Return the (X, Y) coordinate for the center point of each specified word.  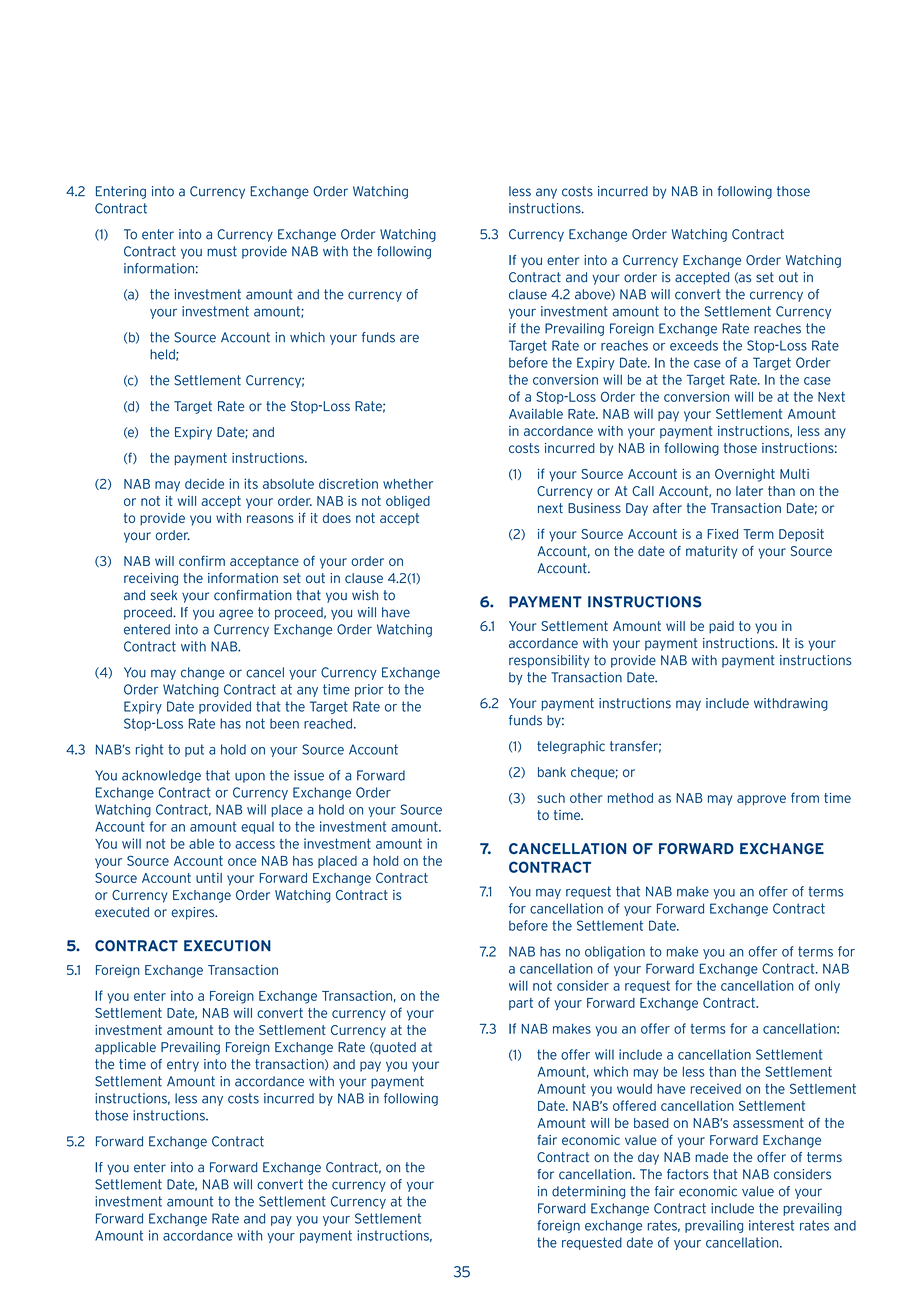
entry (183, 1065)
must (222, 251)
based (651, 1123)
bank (552, 772)
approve (761, 800)
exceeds (694, 345)
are (409, 338)
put (194, 750)
